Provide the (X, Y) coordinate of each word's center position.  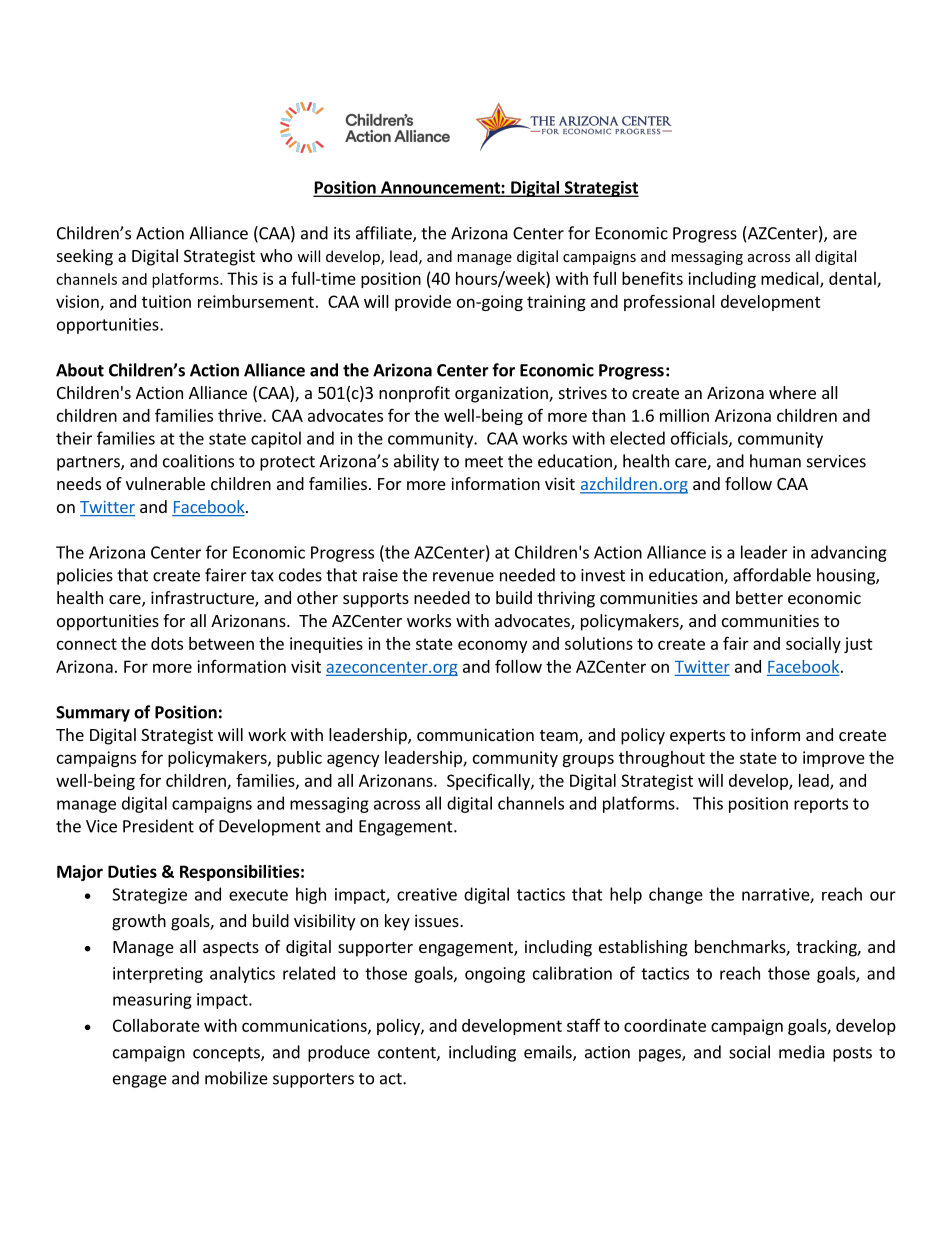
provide (423, 303)
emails (549, 1053)
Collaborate (156, 1025)
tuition (166, 301)
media (802, 1052)
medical (791, 279)
